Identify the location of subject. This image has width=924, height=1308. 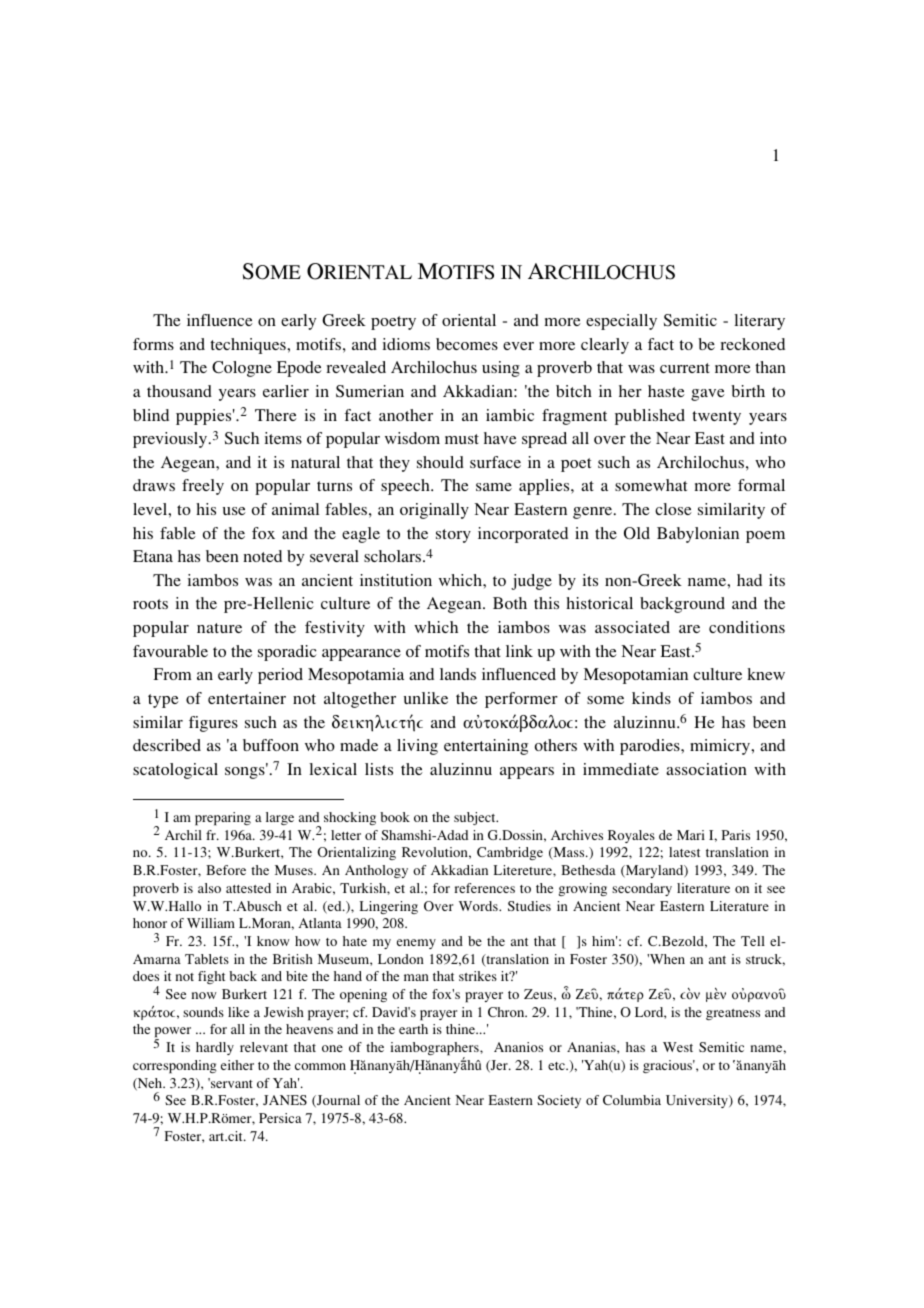
(476, 818).
